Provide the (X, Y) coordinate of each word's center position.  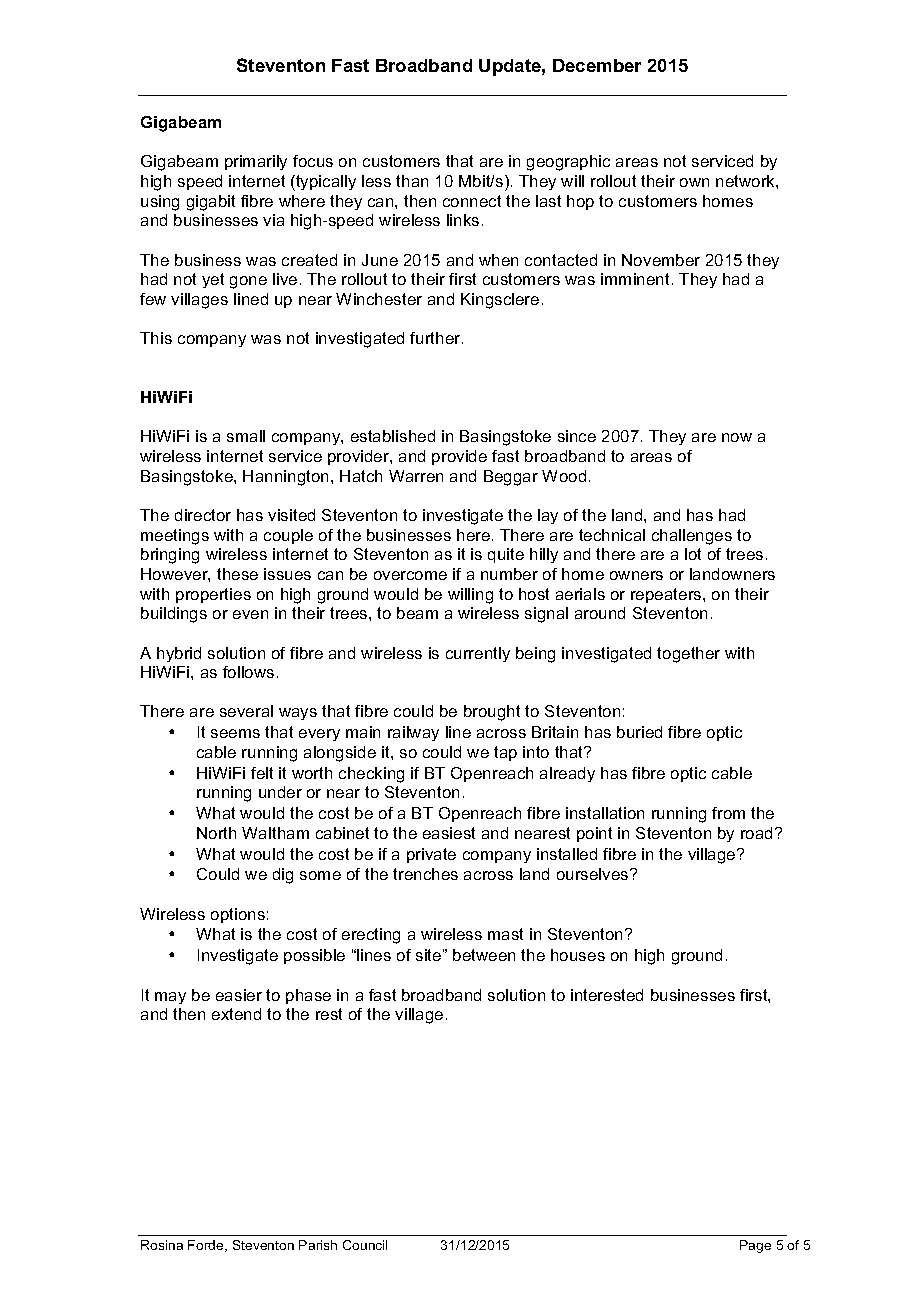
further (436, 338)
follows (248, 672)
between (484, 955)
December (597, 65)
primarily (256, 162)
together (688, 655)
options (238, 915)
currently (478, 654)
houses (578, 955)
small (246, 436)
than (412, 181)
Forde (207, 1246)
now (737, 437)
